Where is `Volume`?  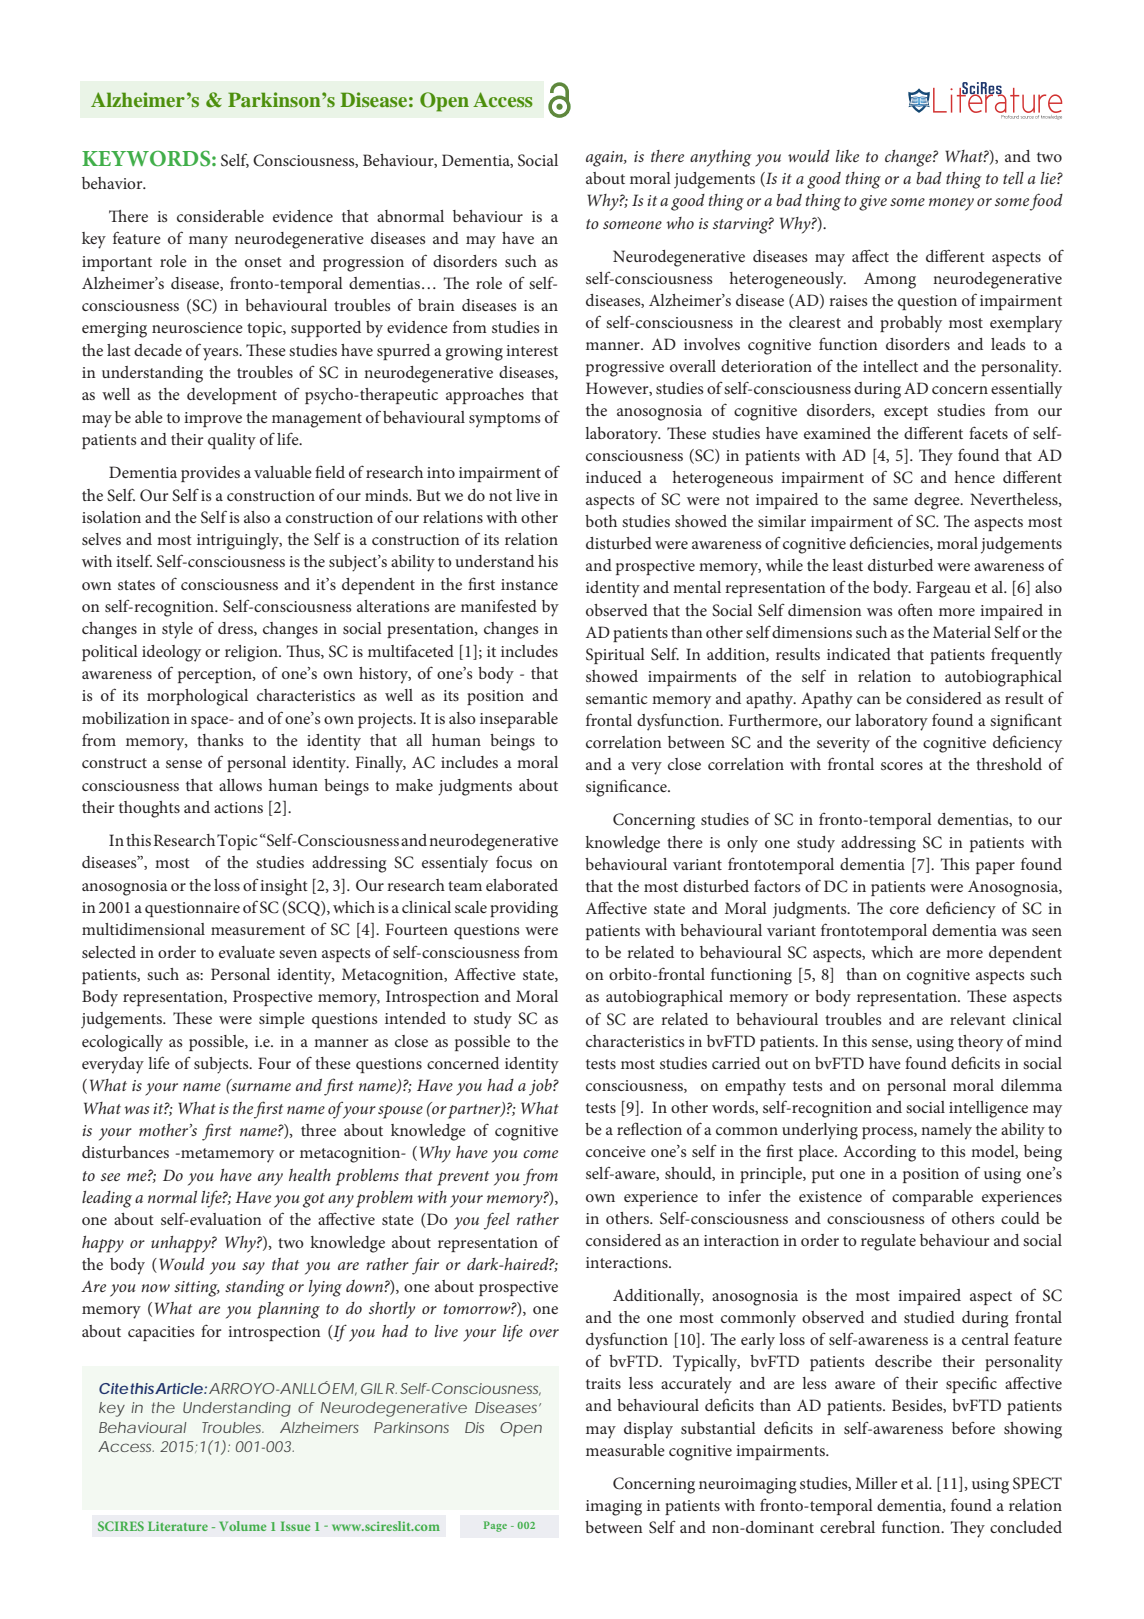
Volume is located at coordinates (242, 1526).
